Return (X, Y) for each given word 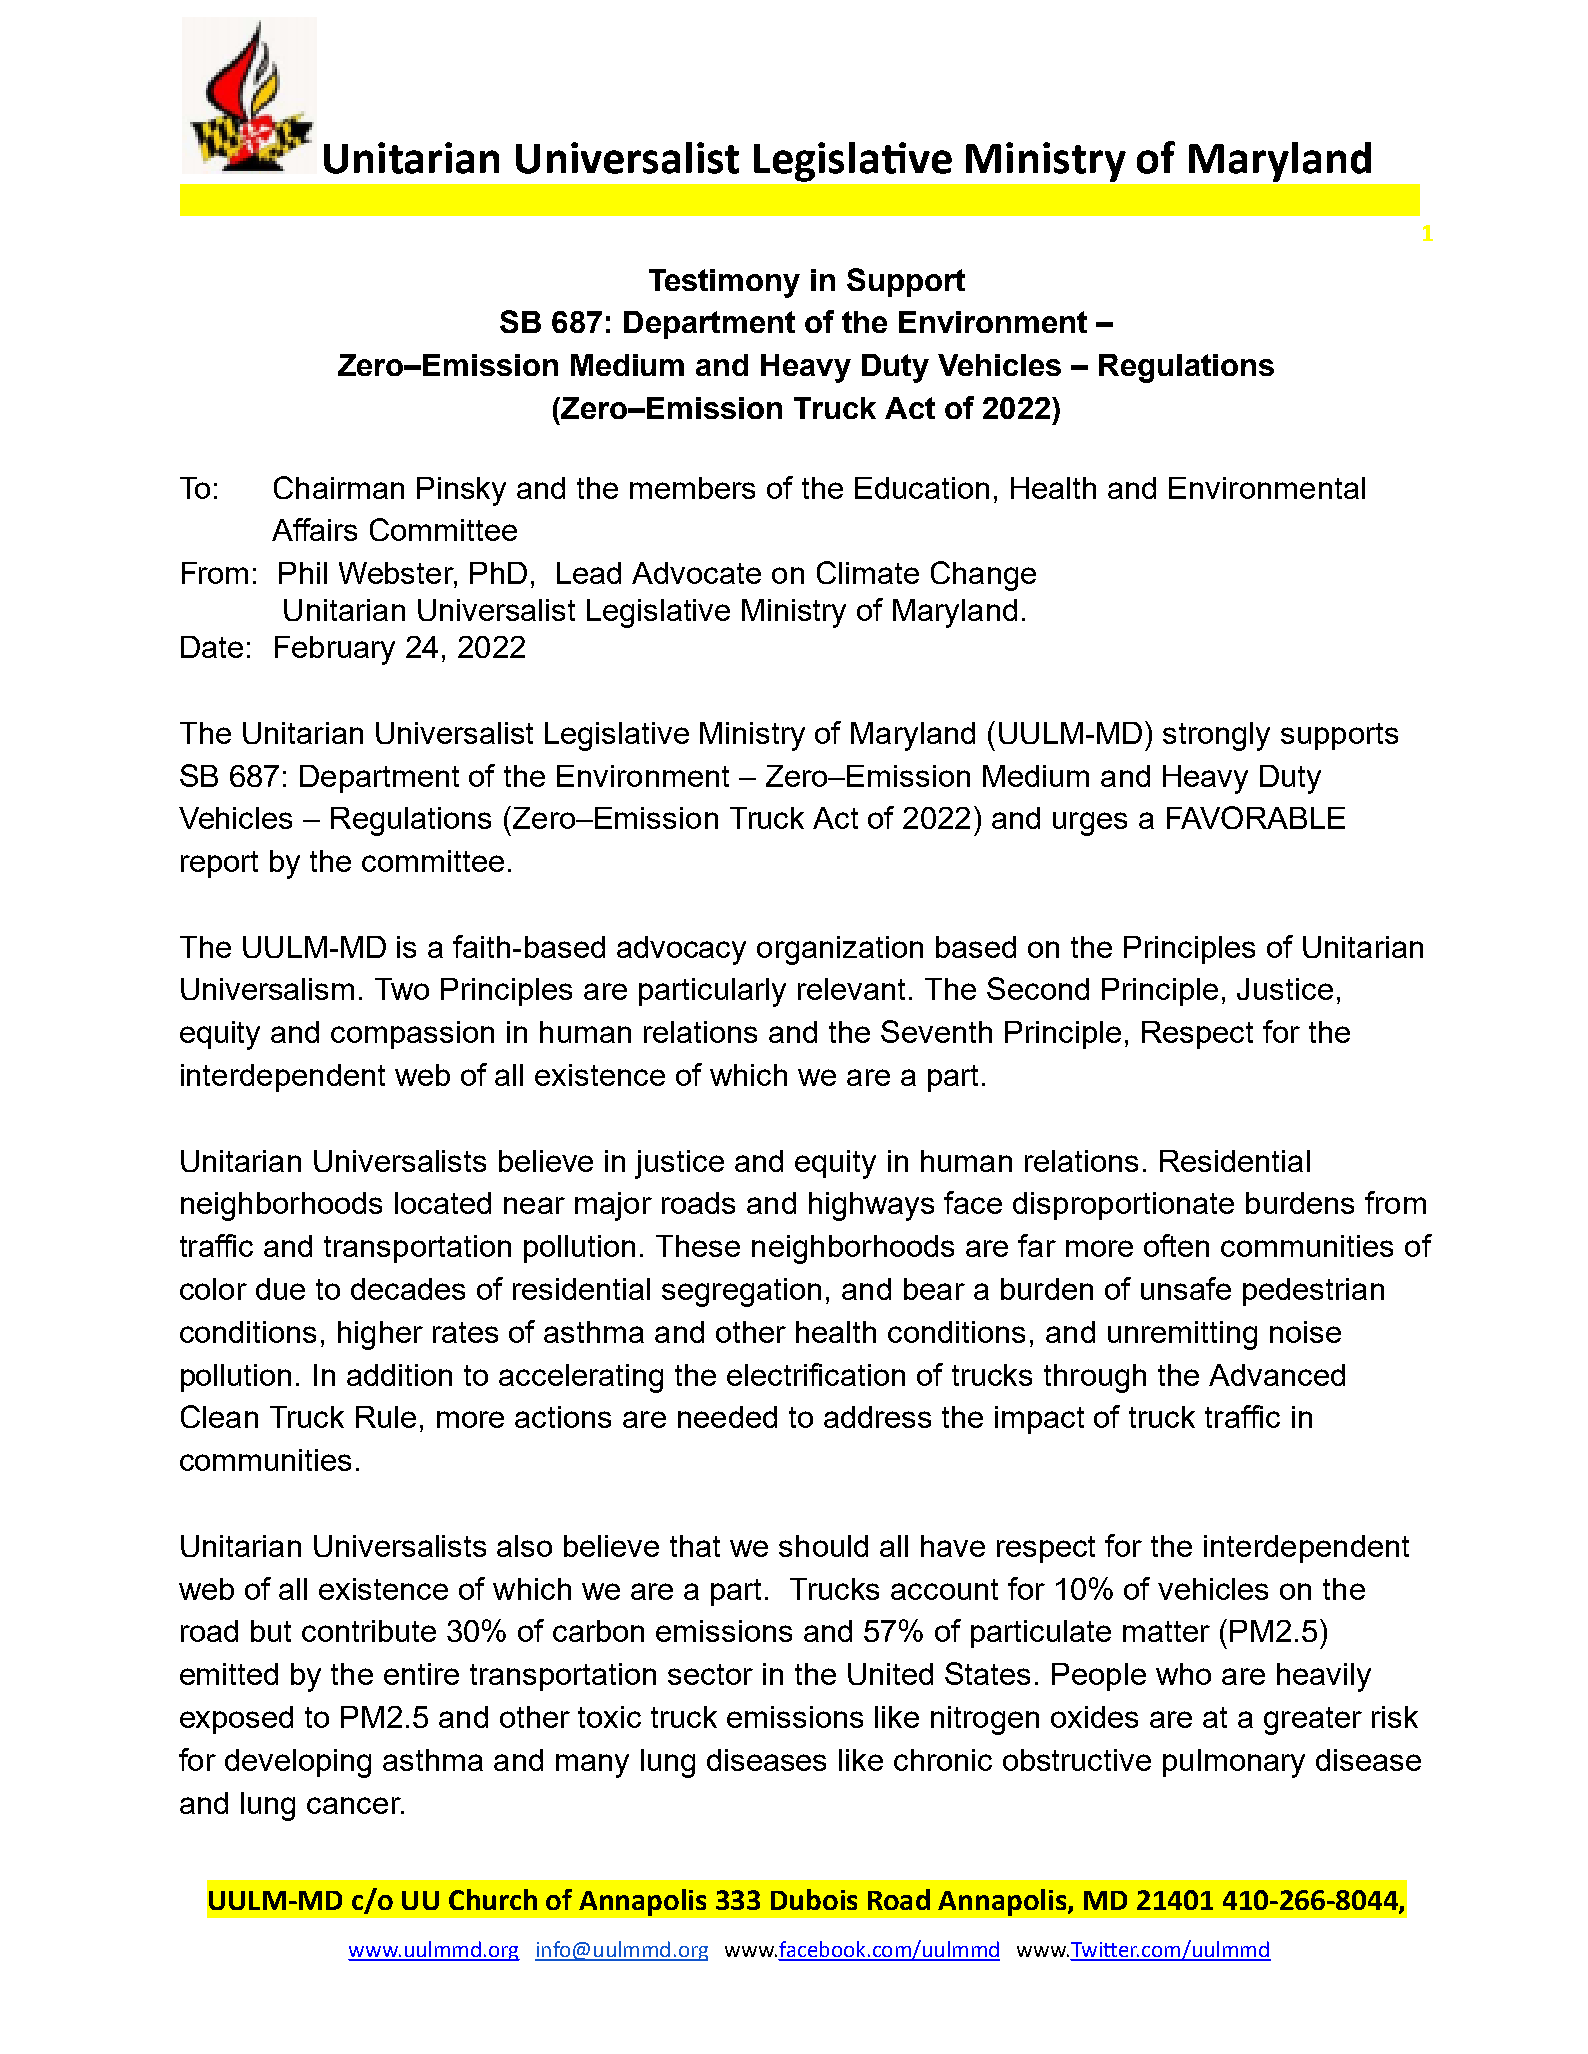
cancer (355, 1805)
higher (380, 1335)
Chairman (339, 487)
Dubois (814, 1899)
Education (922, 488)
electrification (816, 1374)
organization (840, 950)
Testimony (724, 283)
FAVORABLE (1256, 817)
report (219, 864)
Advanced (1277, 1375)
